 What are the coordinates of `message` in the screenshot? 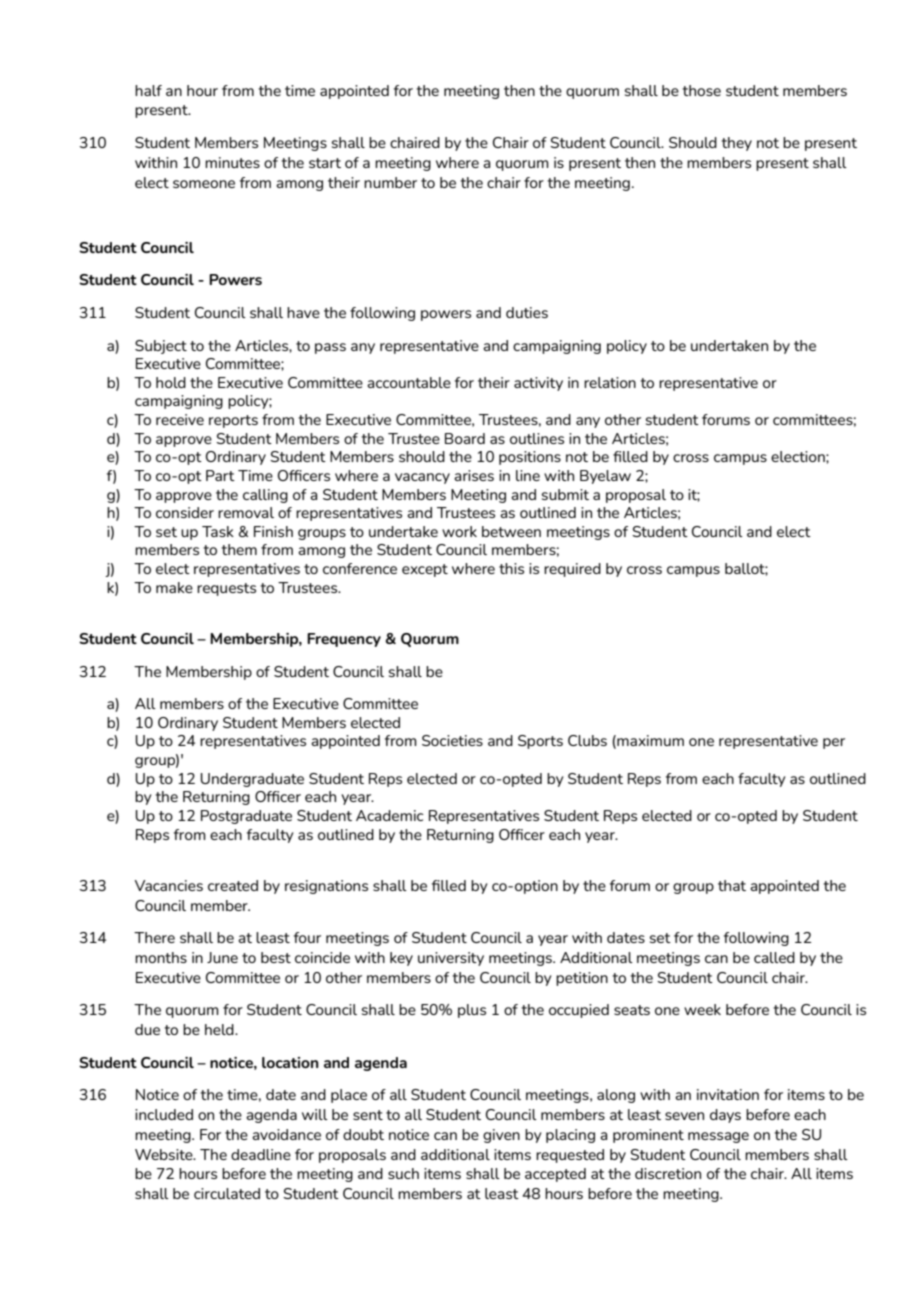 It's located at (718, 1137).
